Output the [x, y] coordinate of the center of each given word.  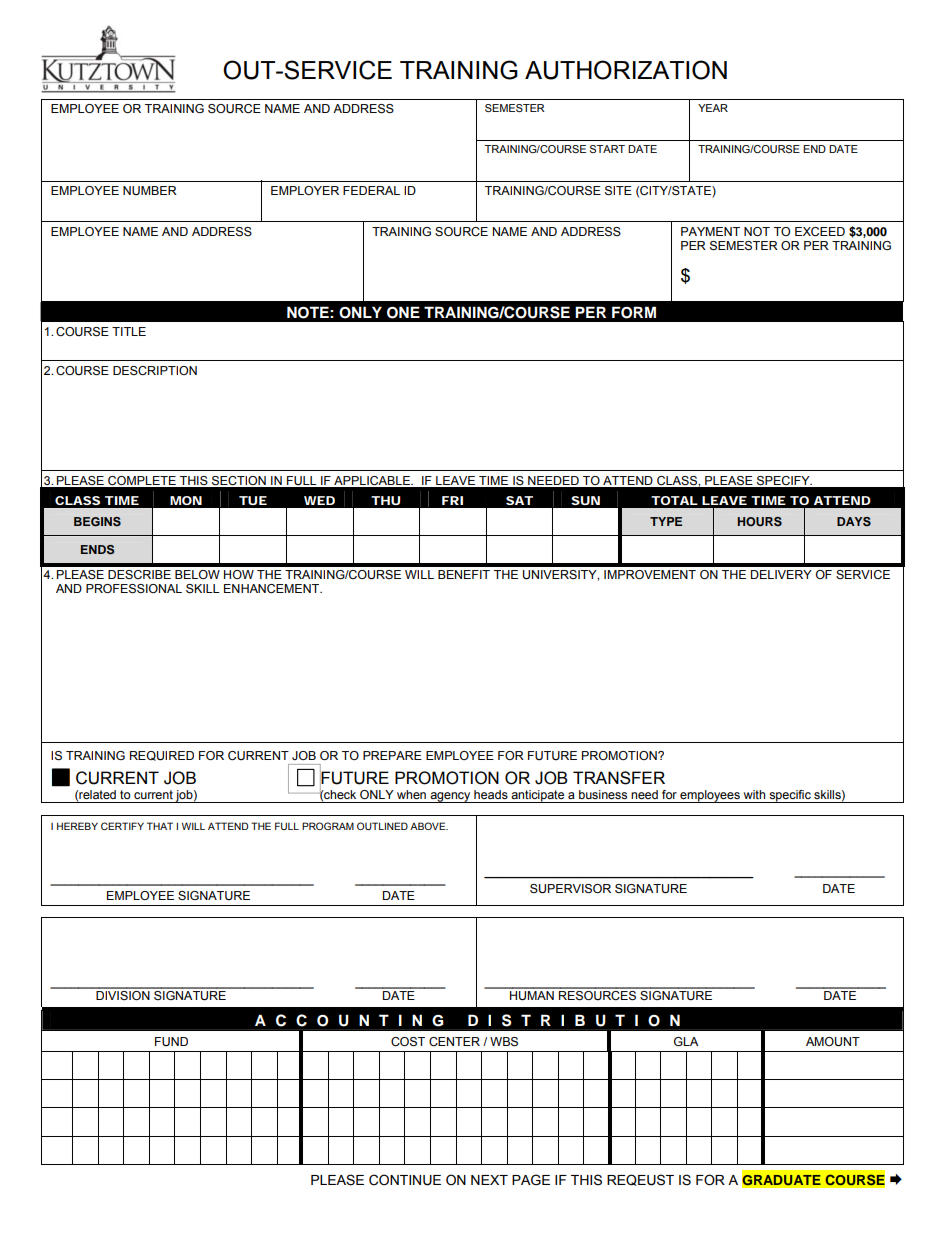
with [754, 794]
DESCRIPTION [155, 370]
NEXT [489, 1180]
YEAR [713, 108]
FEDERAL [371, 190]
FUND [171, 1041]
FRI [452, 500]
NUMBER [150, 190]
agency [450, 797]
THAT [160, 826]
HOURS [759, 522]
